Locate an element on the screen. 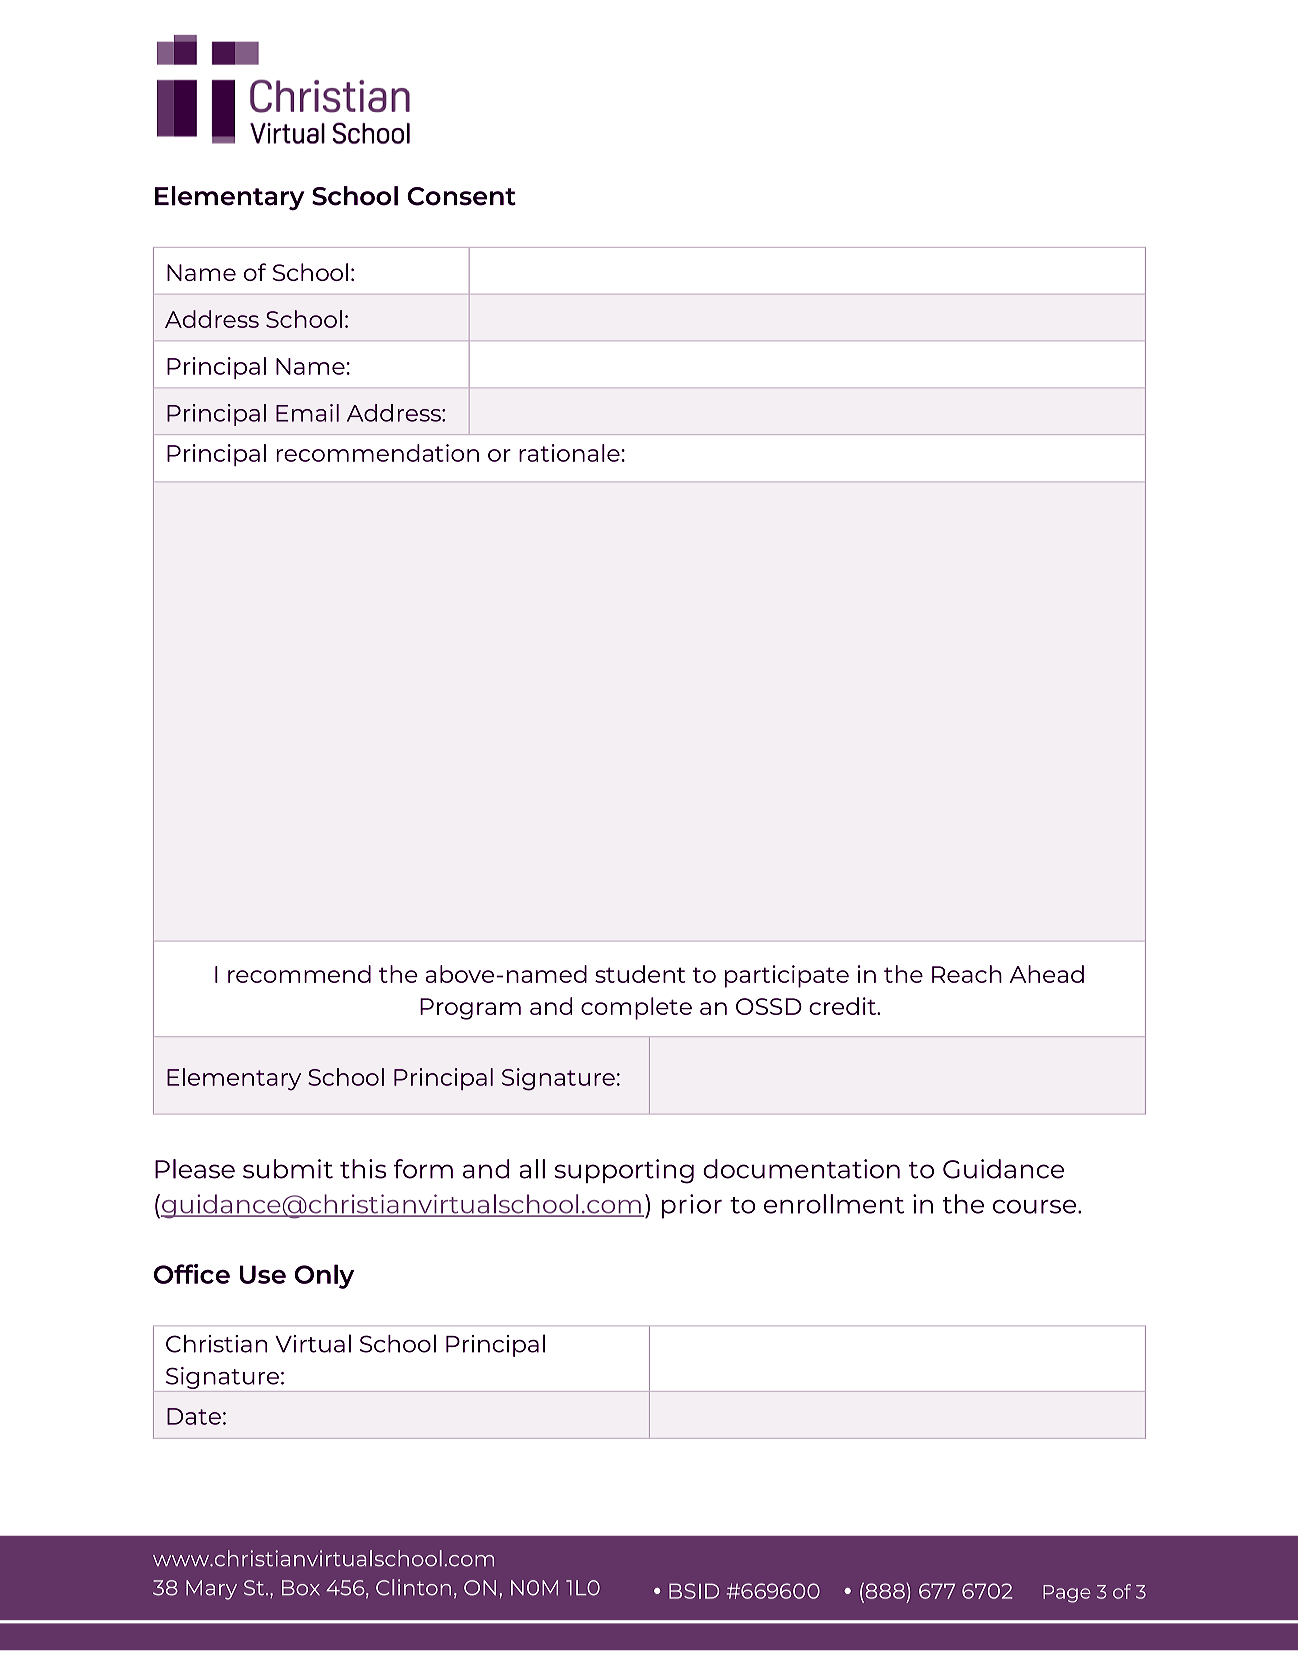 Image resolution: width=1298 pixels, height=1679 pixels. course is located at coordinates (1036, 1207).
